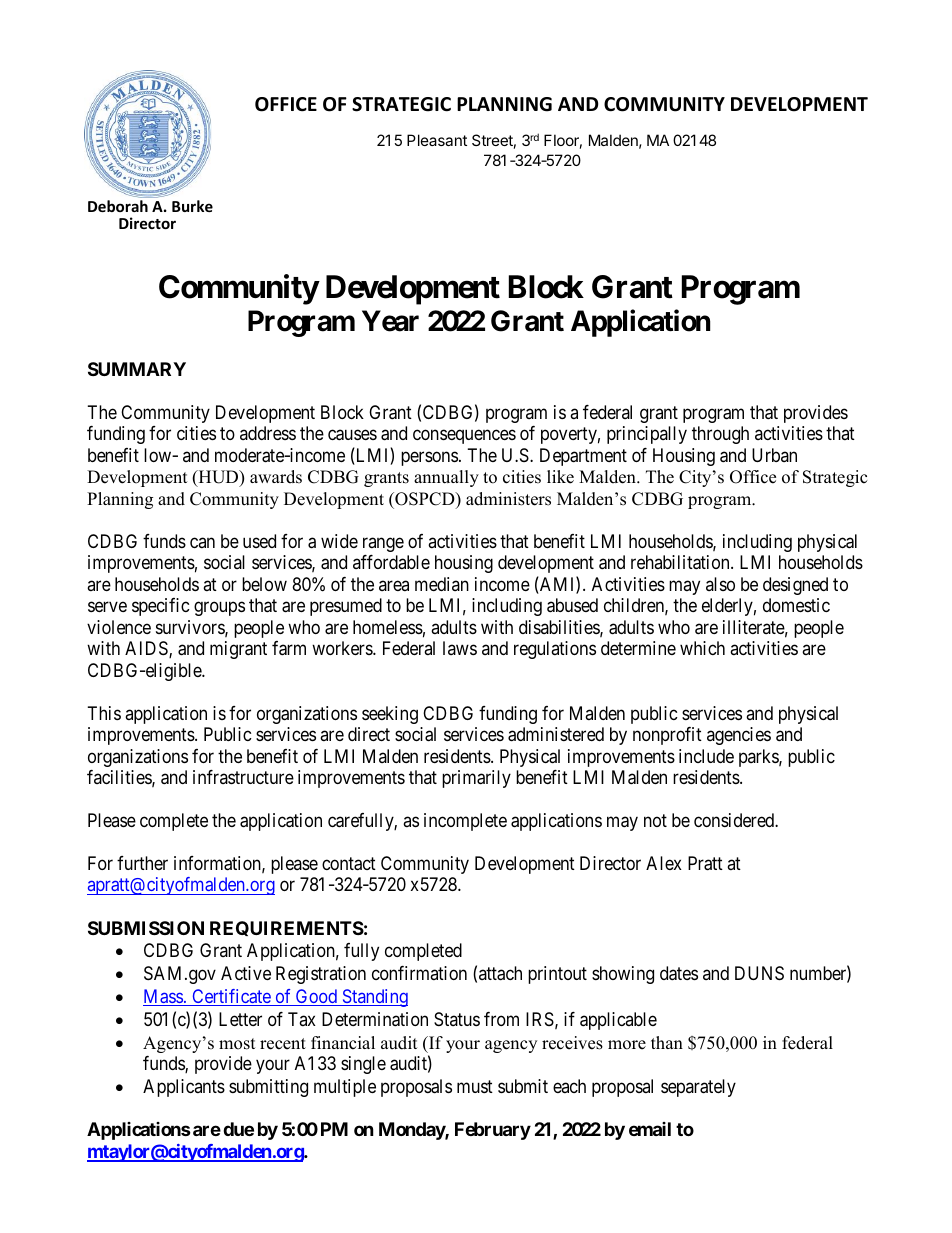 This screenshot has width=952, height=1233. Describe the element at coordinates (720, 435) in the screenshot. I see `through` at that location.
